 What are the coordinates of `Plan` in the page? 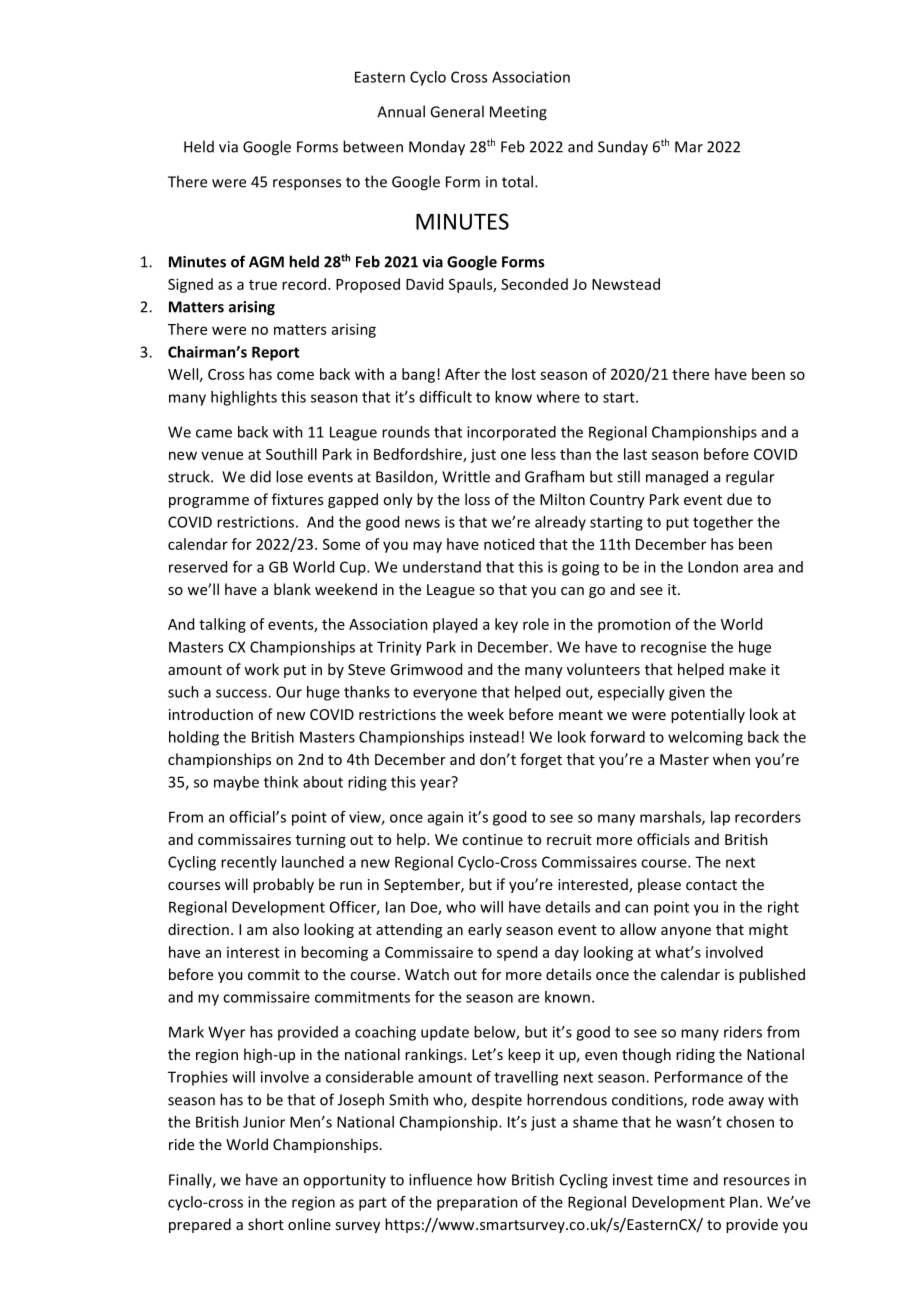 It's located at (744, 1202).
